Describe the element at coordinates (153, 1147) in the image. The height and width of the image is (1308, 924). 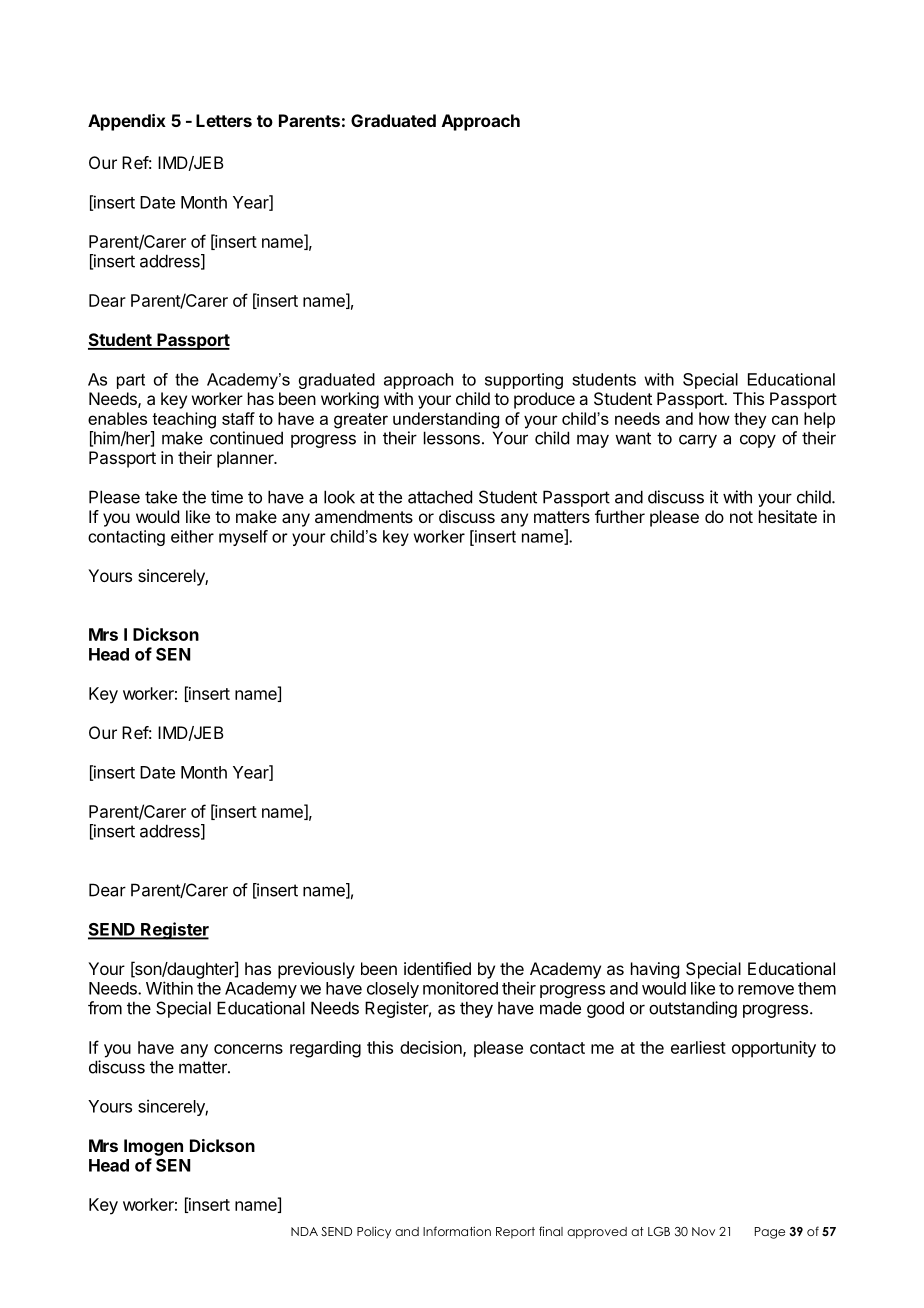
I see `Imogen` at that location.
